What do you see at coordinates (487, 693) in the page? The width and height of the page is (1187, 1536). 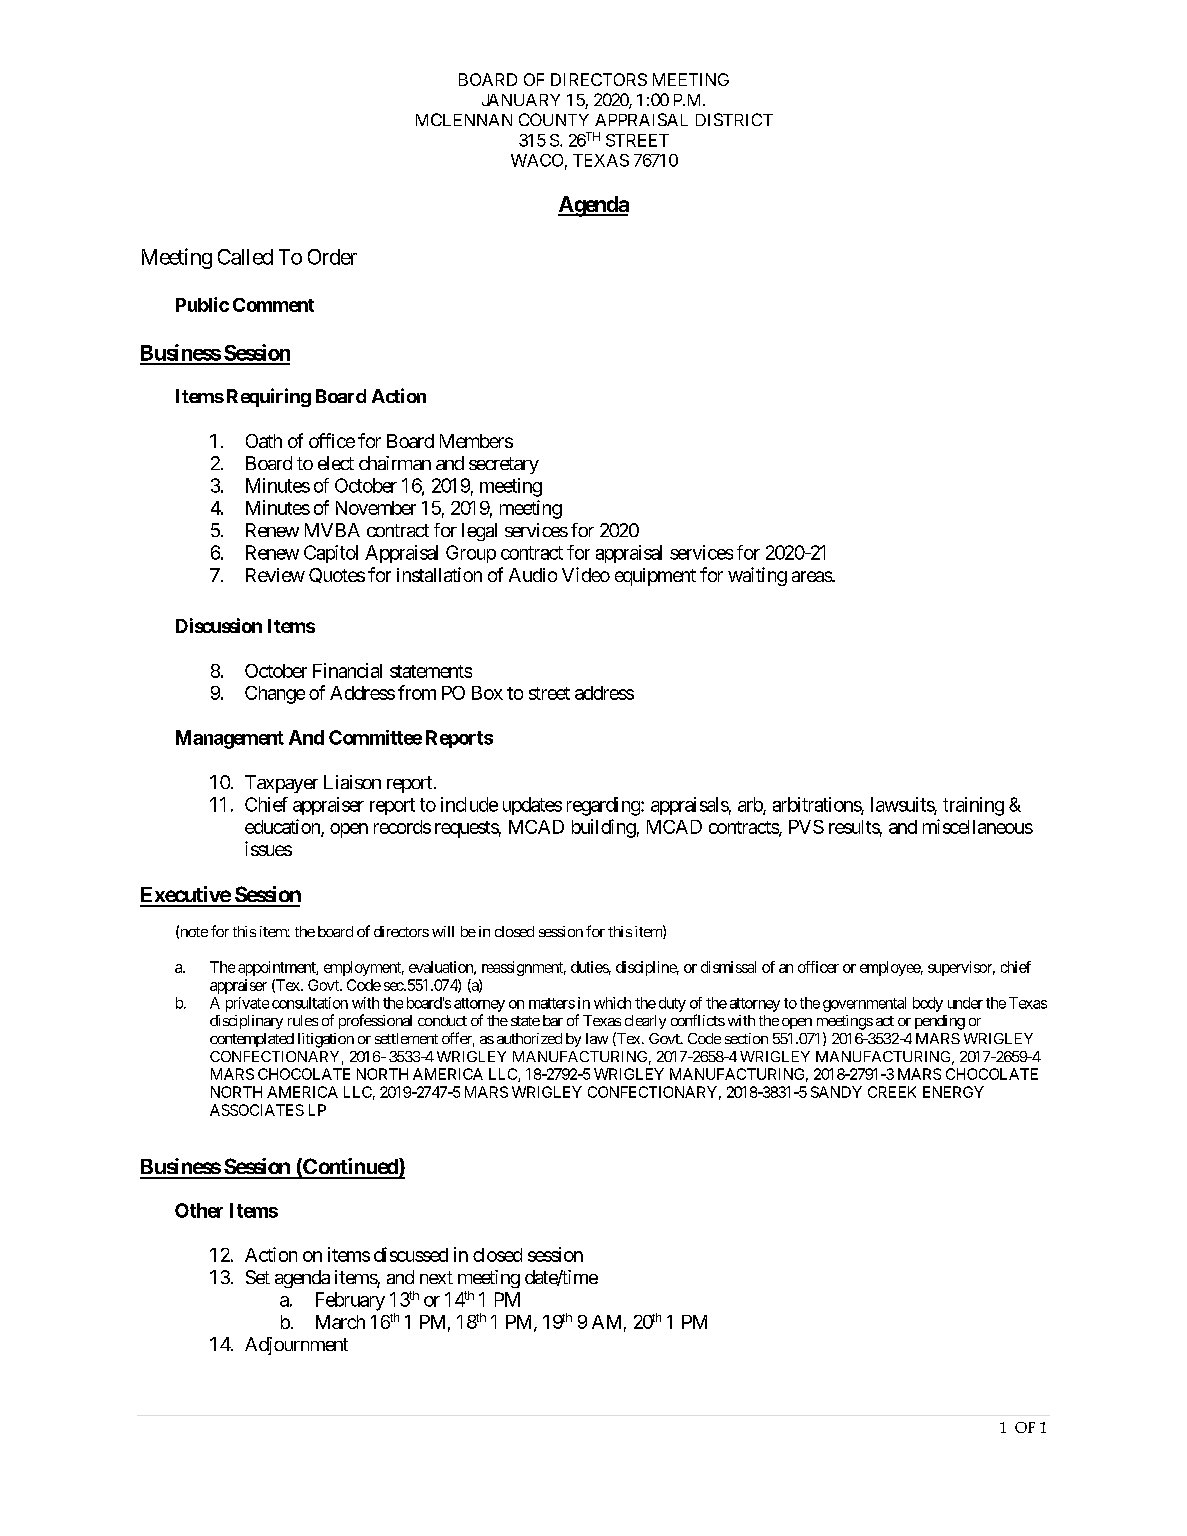 I see `Box` at bounding box center [487, 693].
